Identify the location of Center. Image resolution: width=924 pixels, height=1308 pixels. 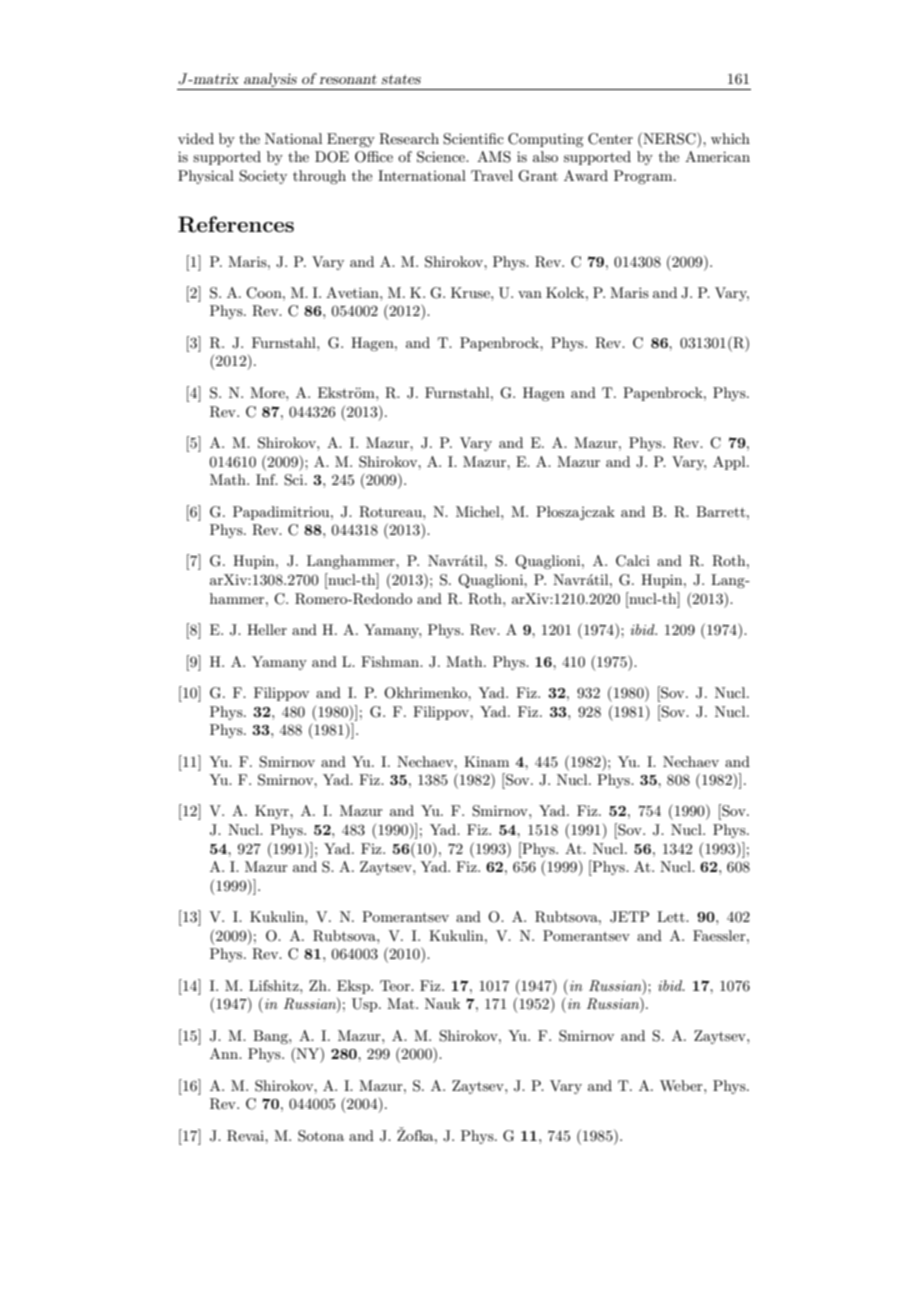
(610, 139).
